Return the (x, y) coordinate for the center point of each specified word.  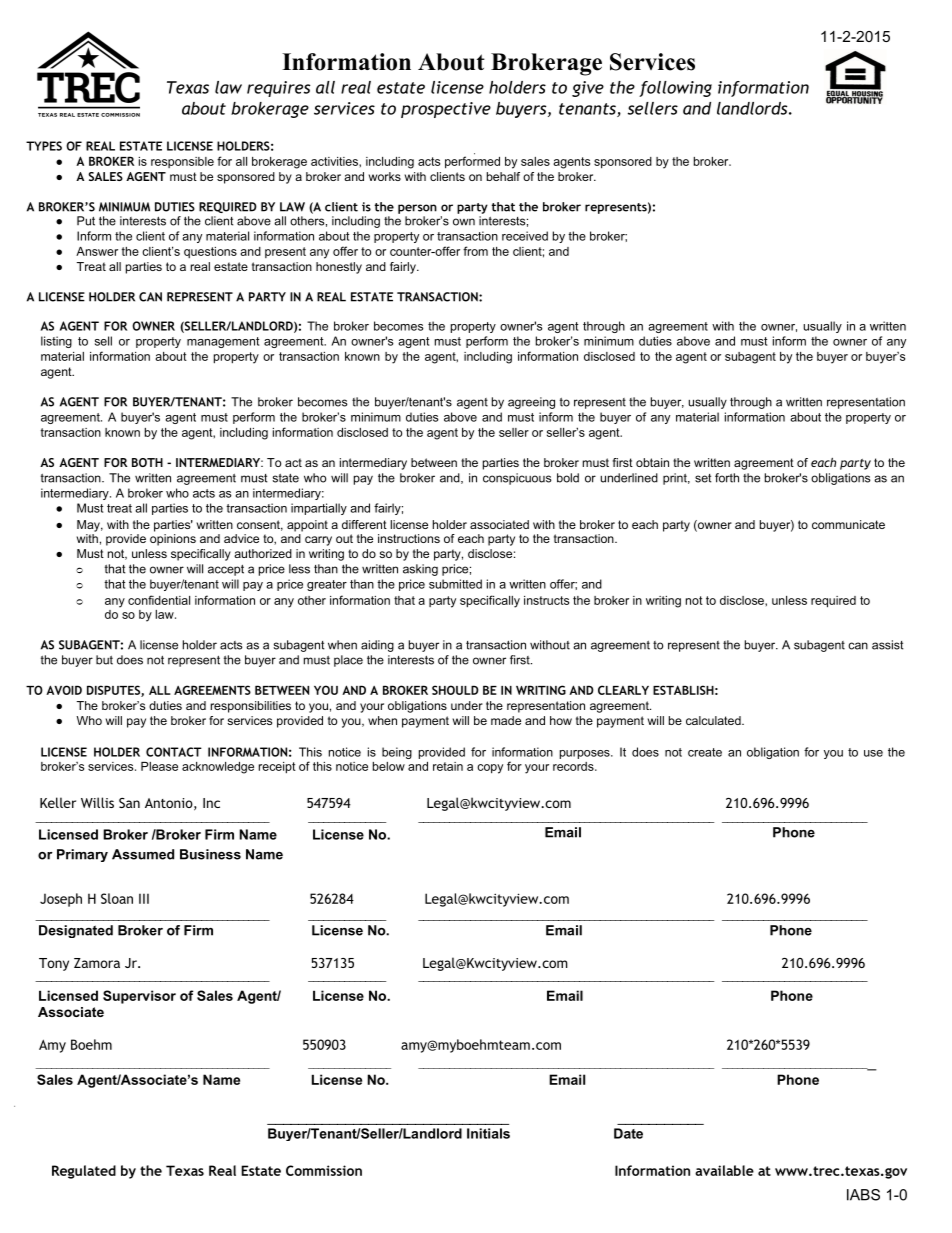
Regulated (84, 1172)
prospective (446, 110)
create (705, 752)
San (129, 803)
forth (727, 478)
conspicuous (517, 479)
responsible (182, 162)
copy (490, 769)
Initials (488, 1133)
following (675, 89)
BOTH (147, 462)
